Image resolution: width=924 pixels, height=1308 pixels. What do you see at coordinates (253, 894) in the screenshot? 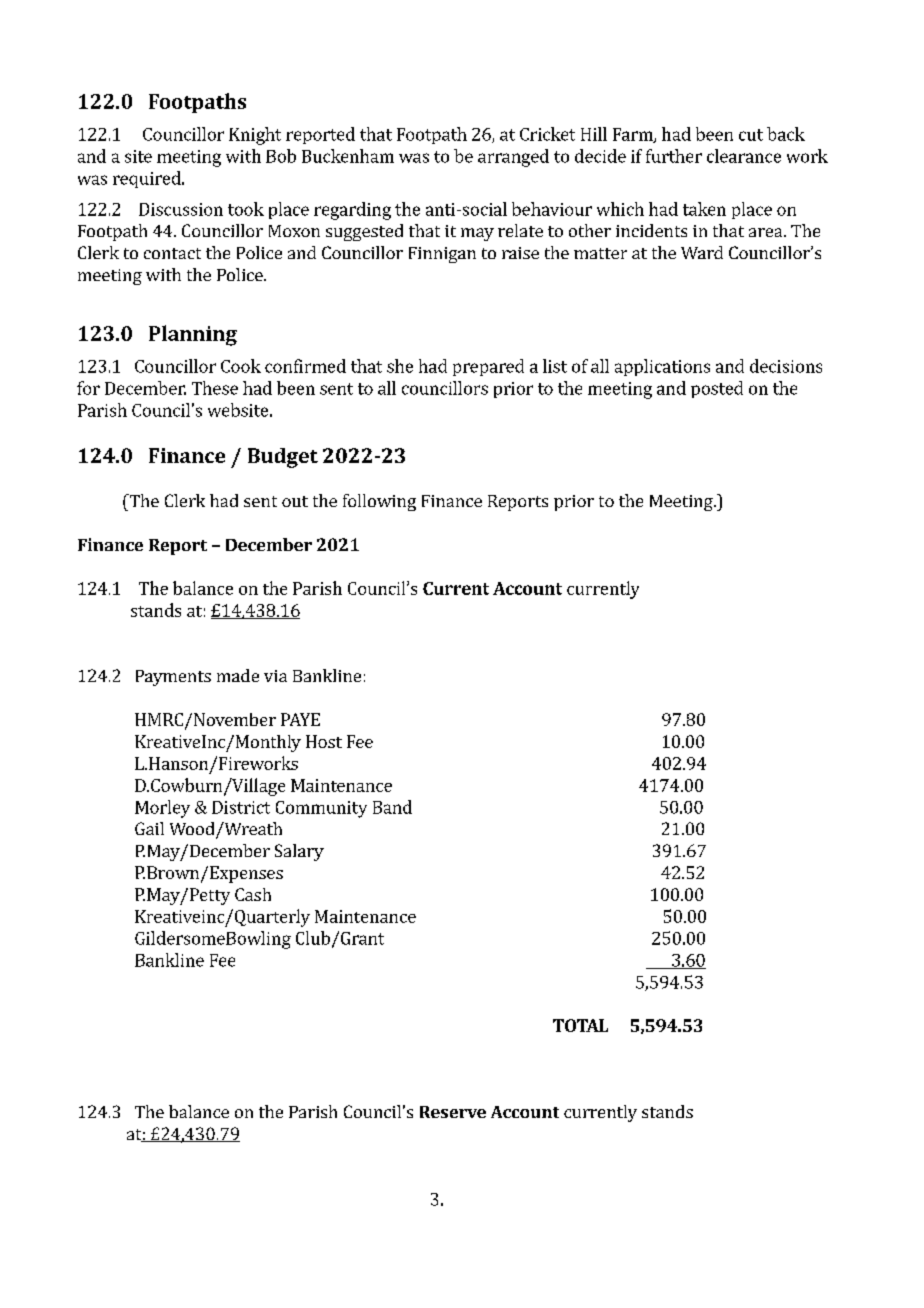
I see `Cash` at bounding box center [253, 894].
